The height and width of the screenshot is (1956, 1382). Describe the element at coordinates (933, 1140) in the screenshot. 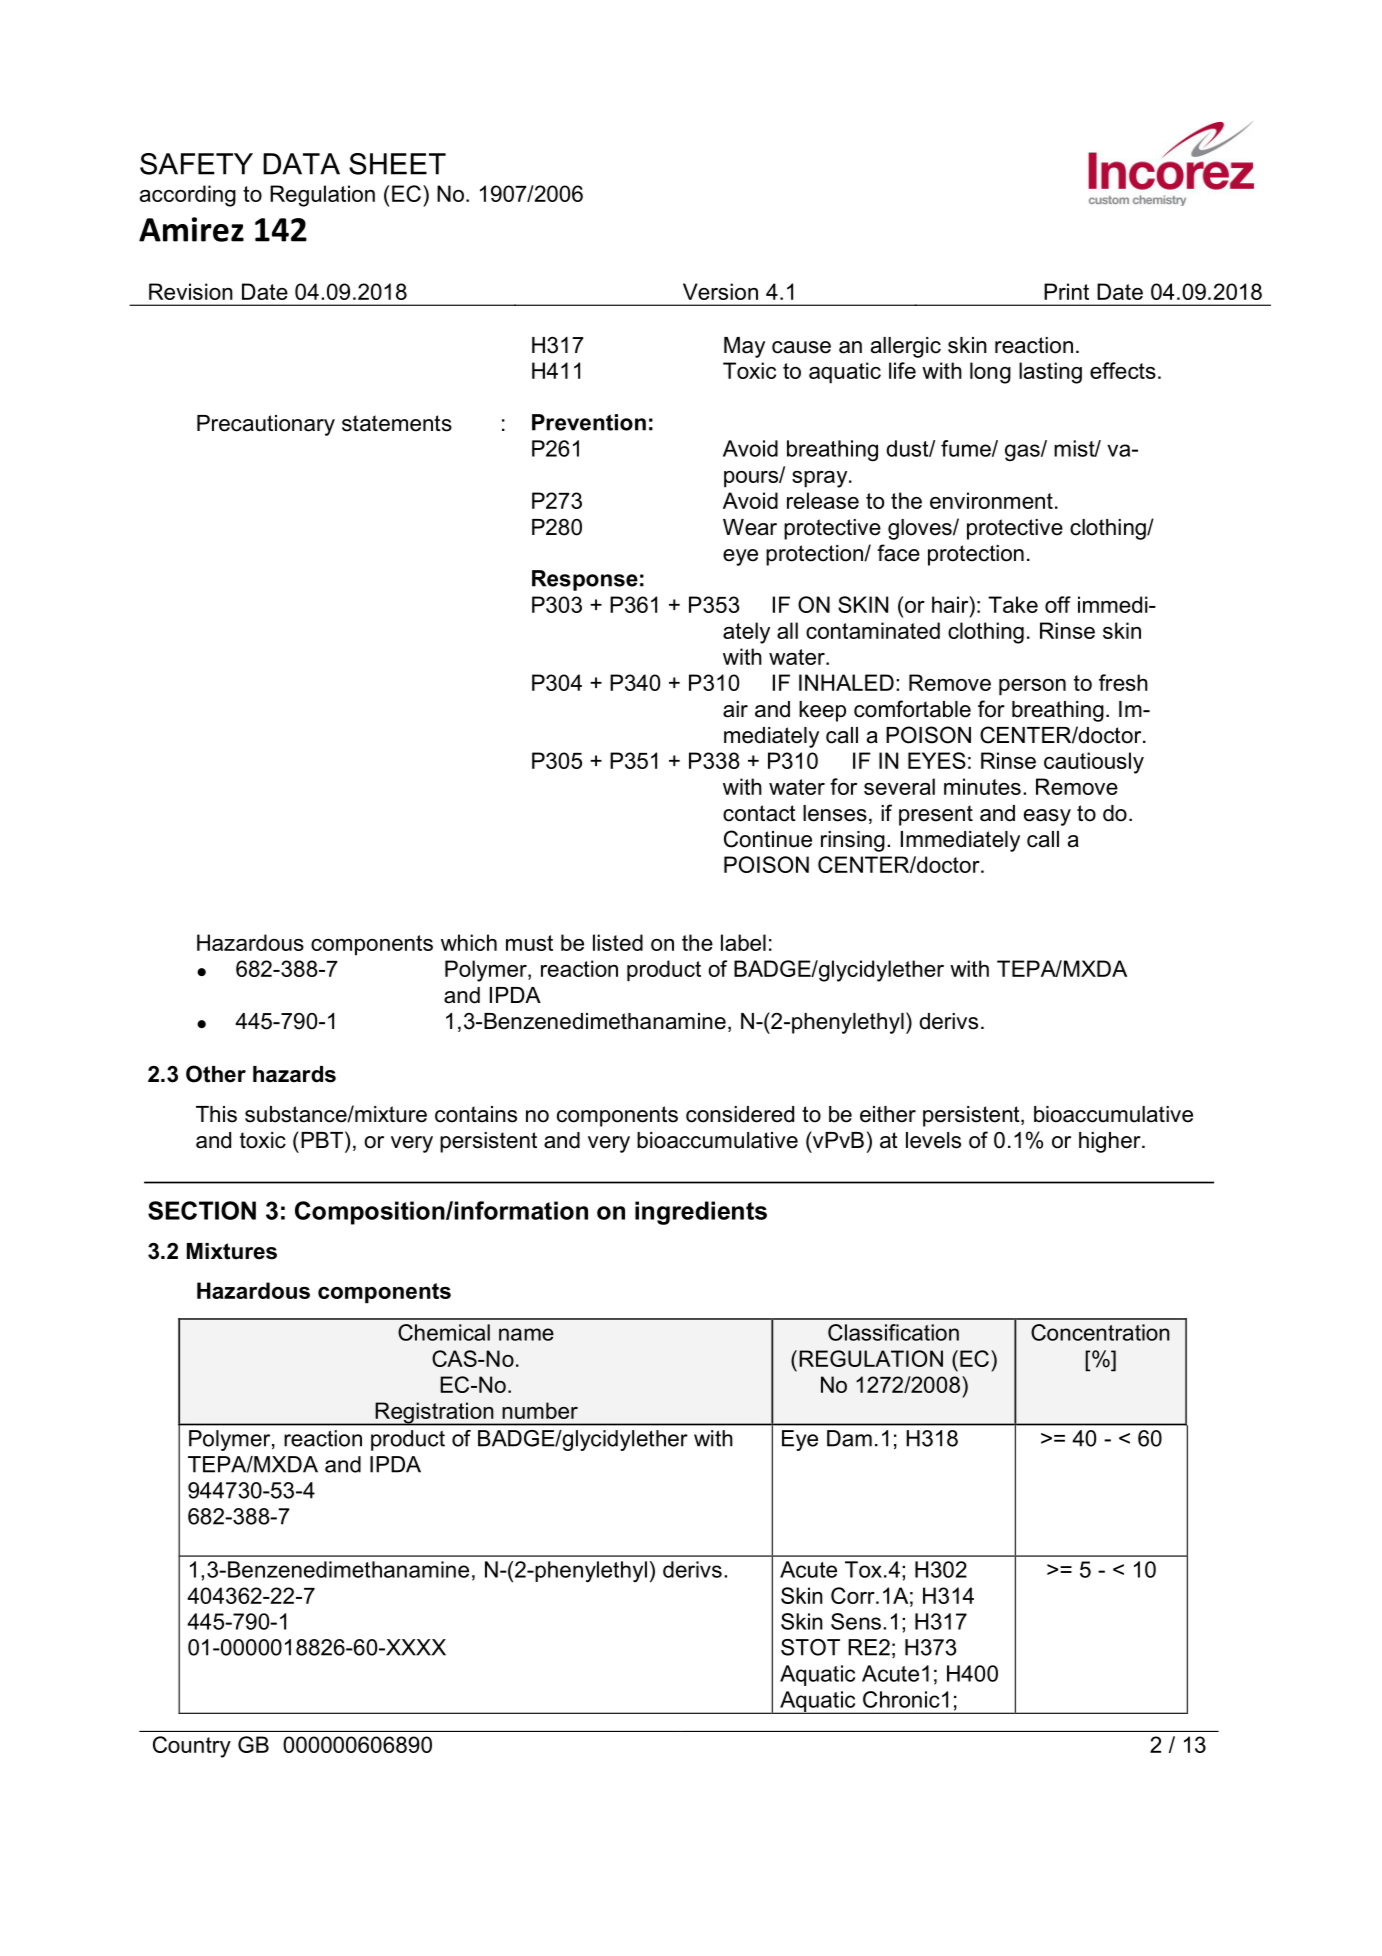

I see `levels` at that location.
